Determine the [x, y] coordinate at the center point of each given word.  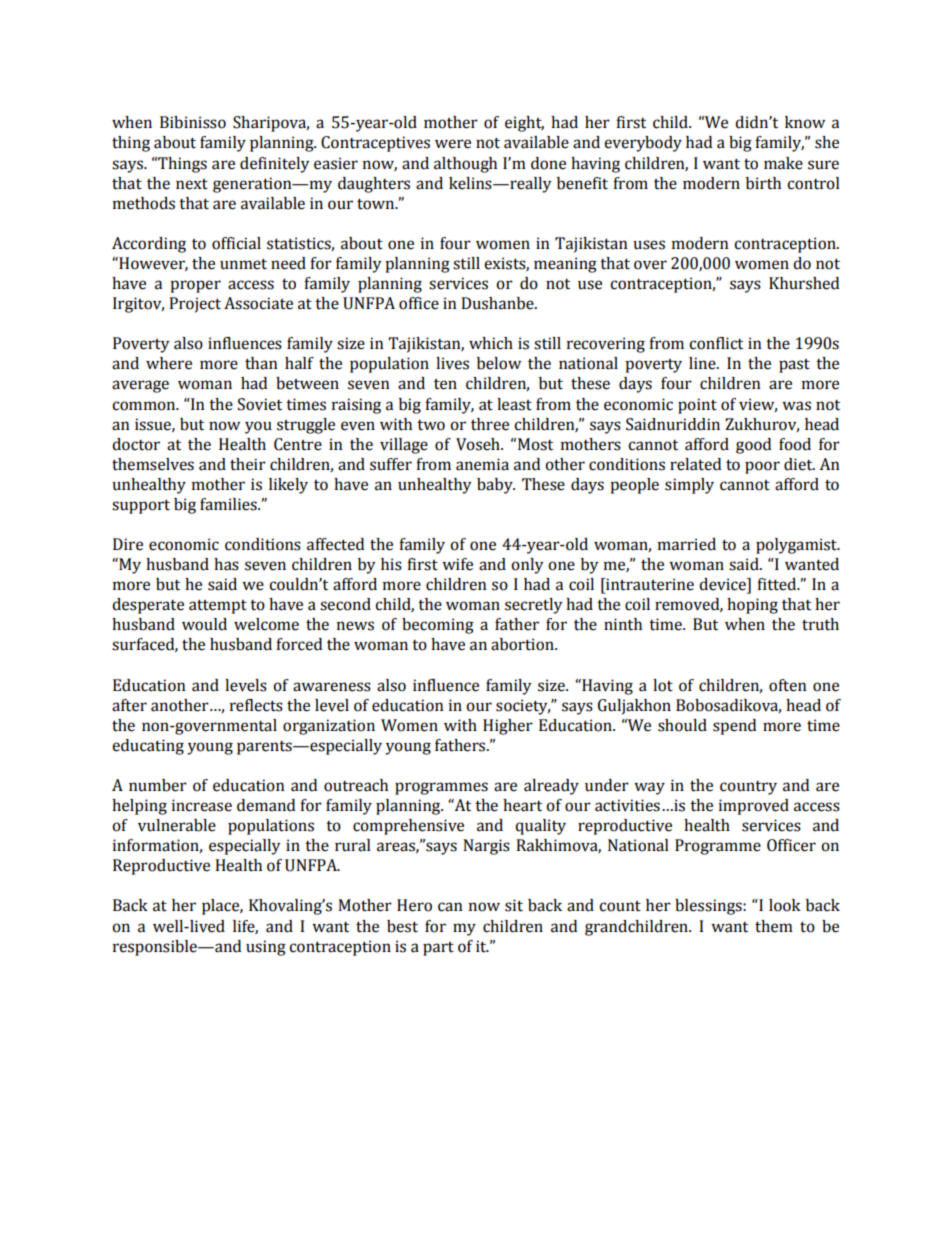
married [687, 544]
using [266, 948]
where [169, 363]
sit [514, 905]
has [226, 564]
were [453, 144]
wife [457, 564]
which [491, 343]
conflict [716, 343]
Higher [508, 727]
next [192, 184]
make [783, 163]
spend [734, 727]
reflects [256, 705]
